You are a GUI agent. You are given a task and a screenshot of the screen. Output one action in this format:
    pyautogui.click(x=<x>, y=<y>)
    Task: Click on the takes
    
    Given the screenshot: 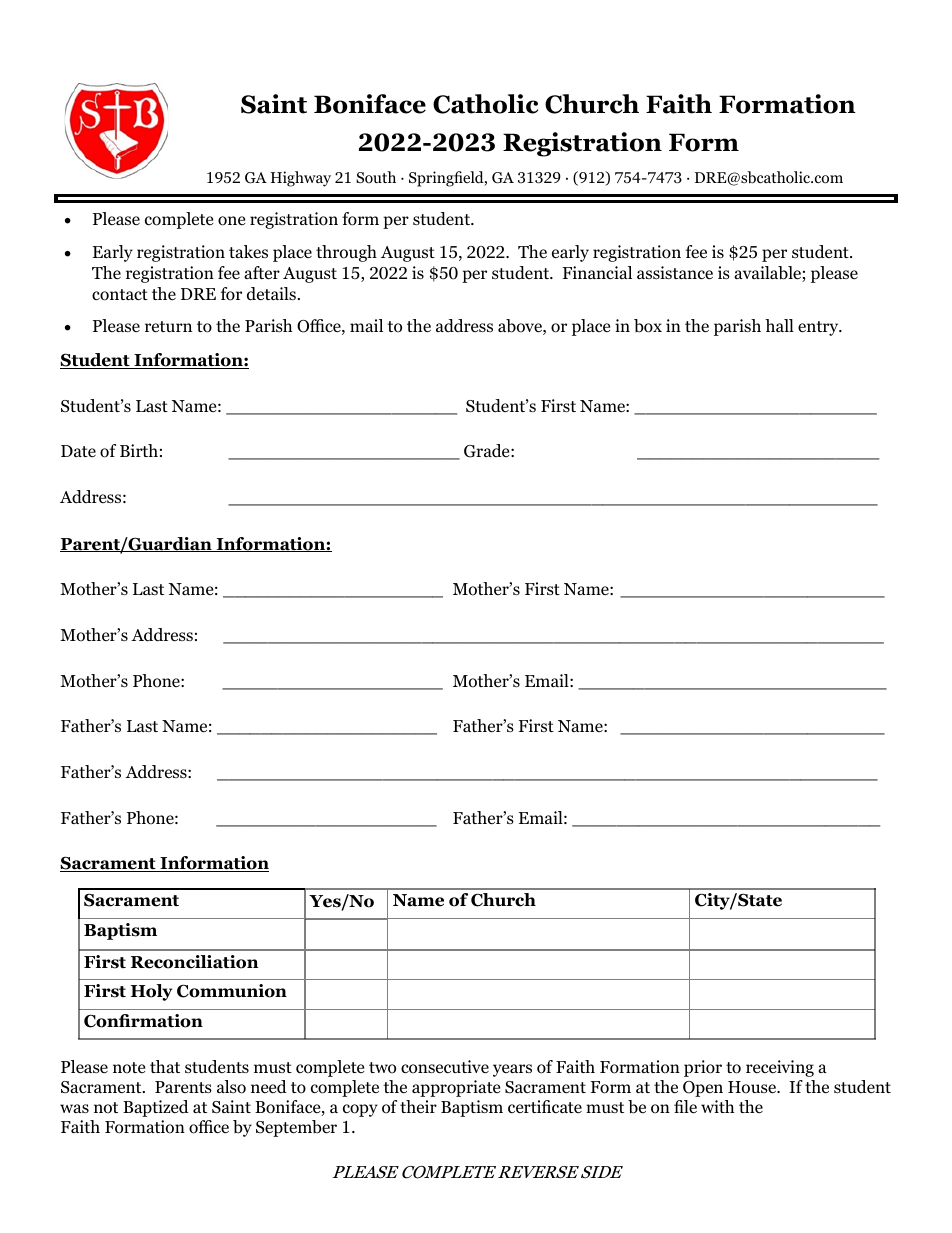 What is the action you would take?
    pyautogui.click(x=248, y=252)
